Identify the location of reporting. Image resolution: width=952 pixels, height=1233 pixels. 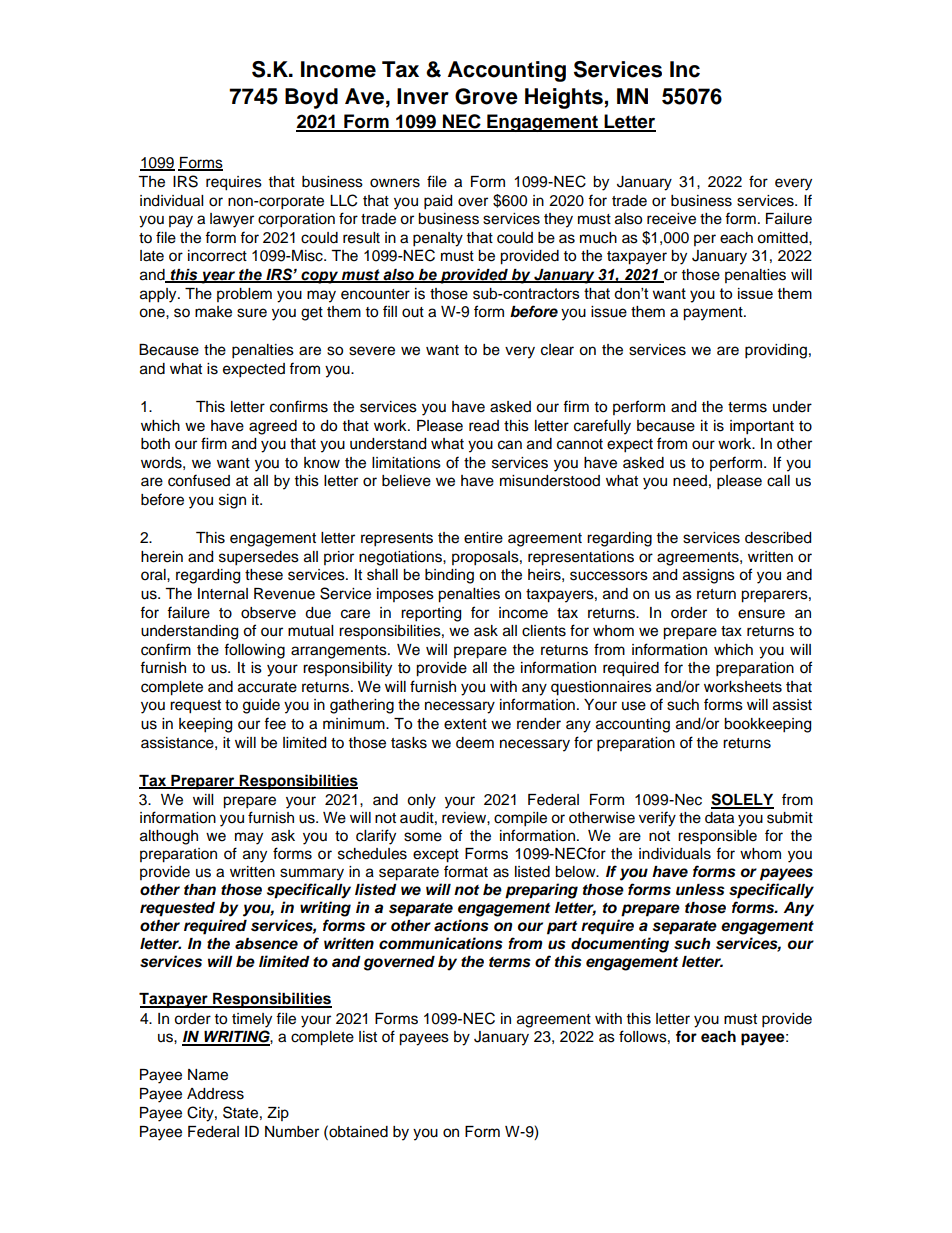
(431, 614).
